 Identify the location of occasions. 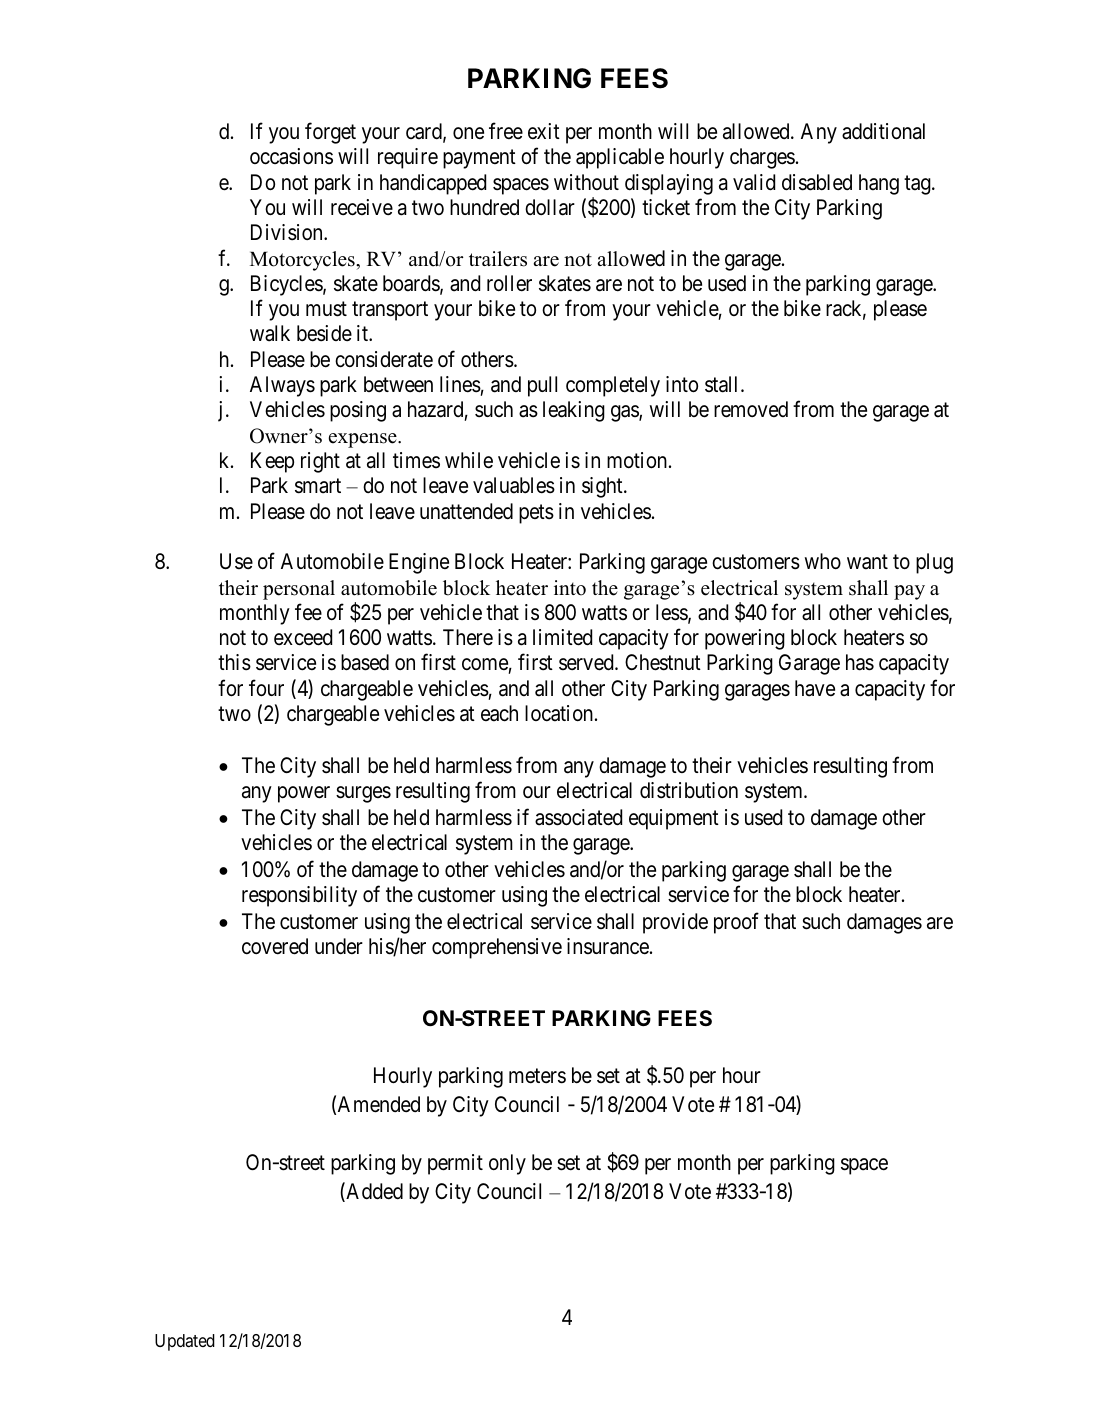
(291, 156).
